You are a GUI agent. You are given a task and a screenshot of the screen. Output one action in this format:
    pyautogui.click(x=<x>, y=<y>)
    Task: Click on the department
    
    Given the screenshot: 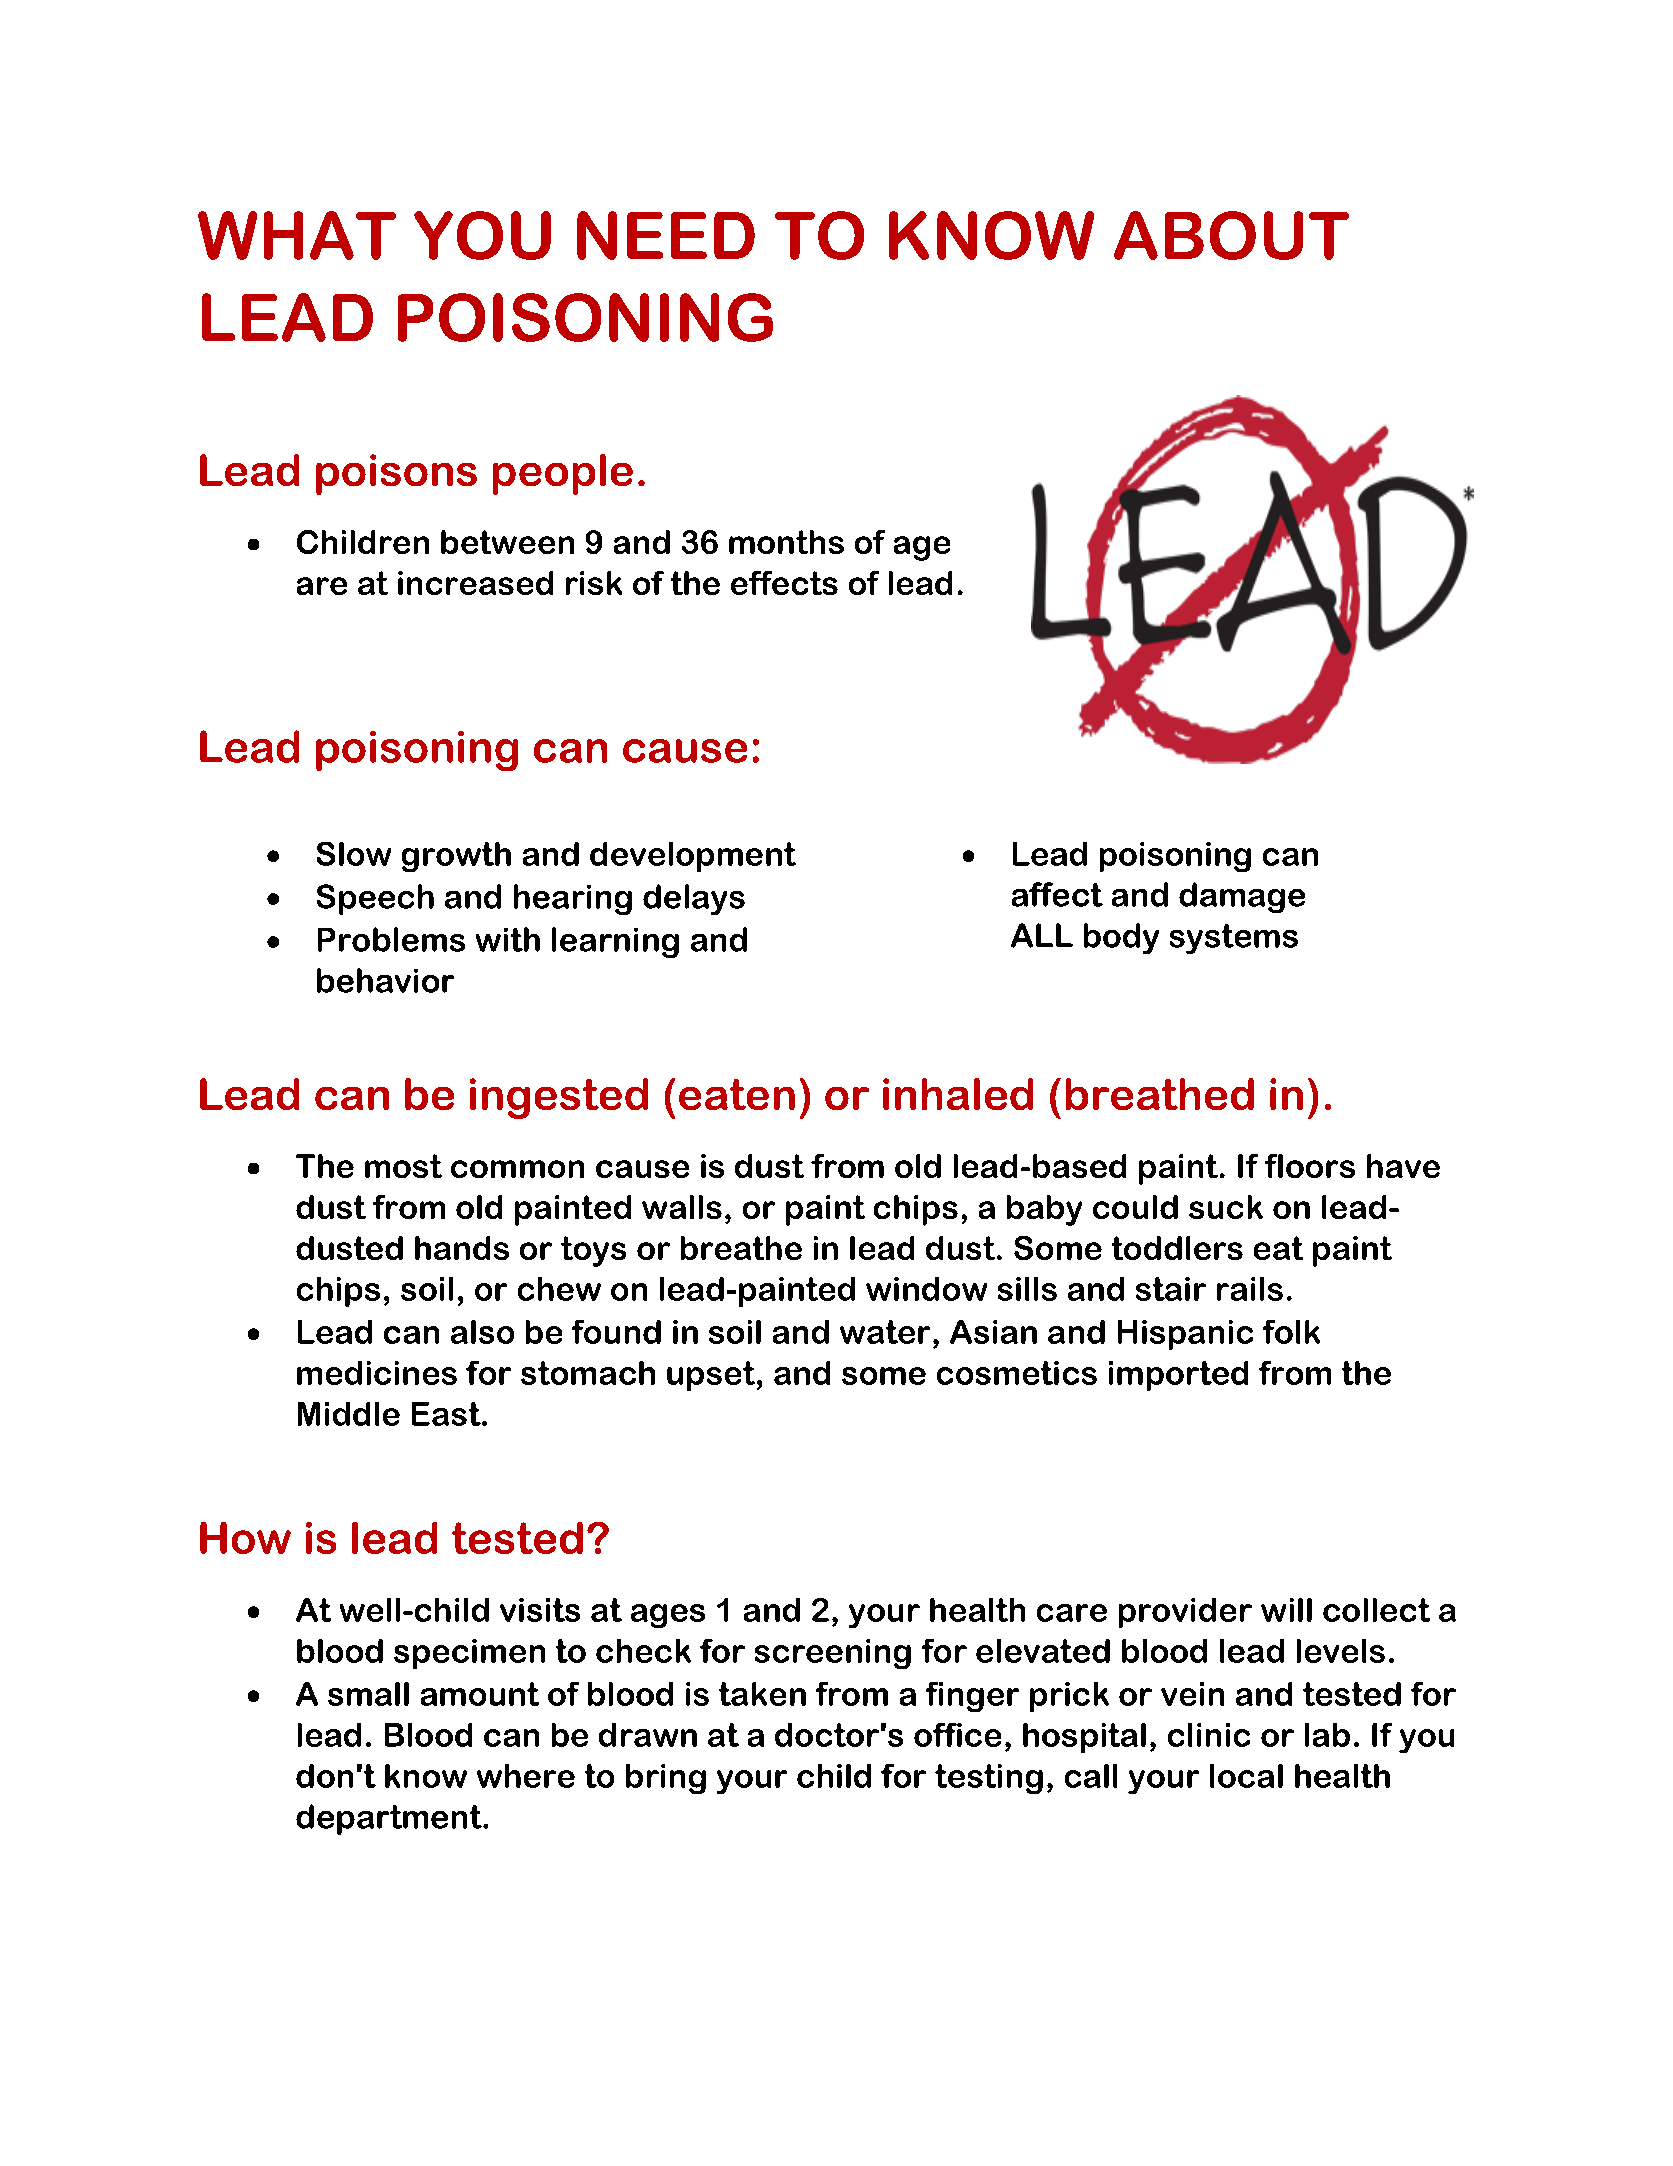 What is the action you would take?
    pyautogui.click(x=390, y=1819)
